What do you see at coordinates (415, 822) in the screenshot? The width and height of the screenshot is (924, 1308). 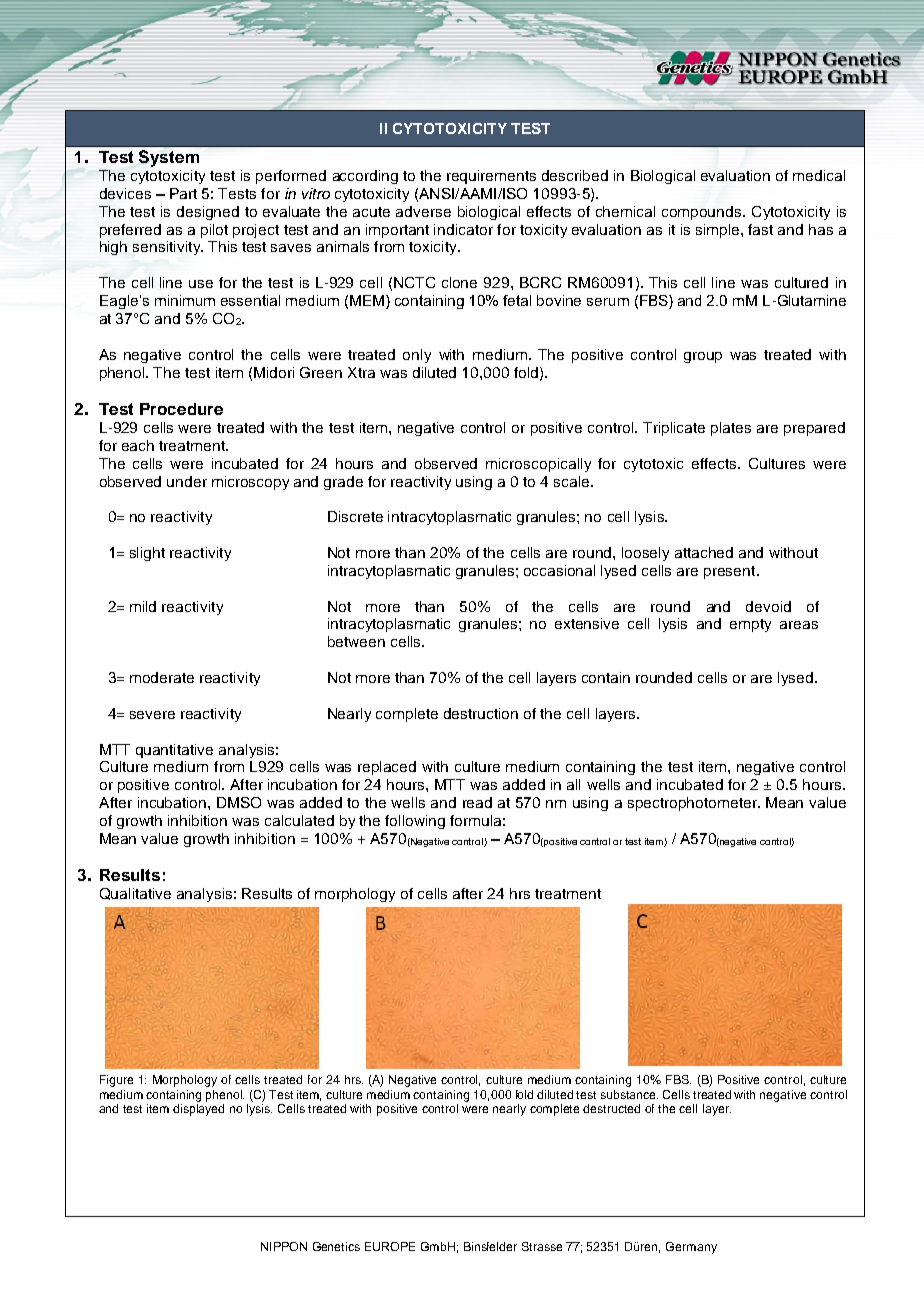 I see `following` at bounding box center [415, 822].
